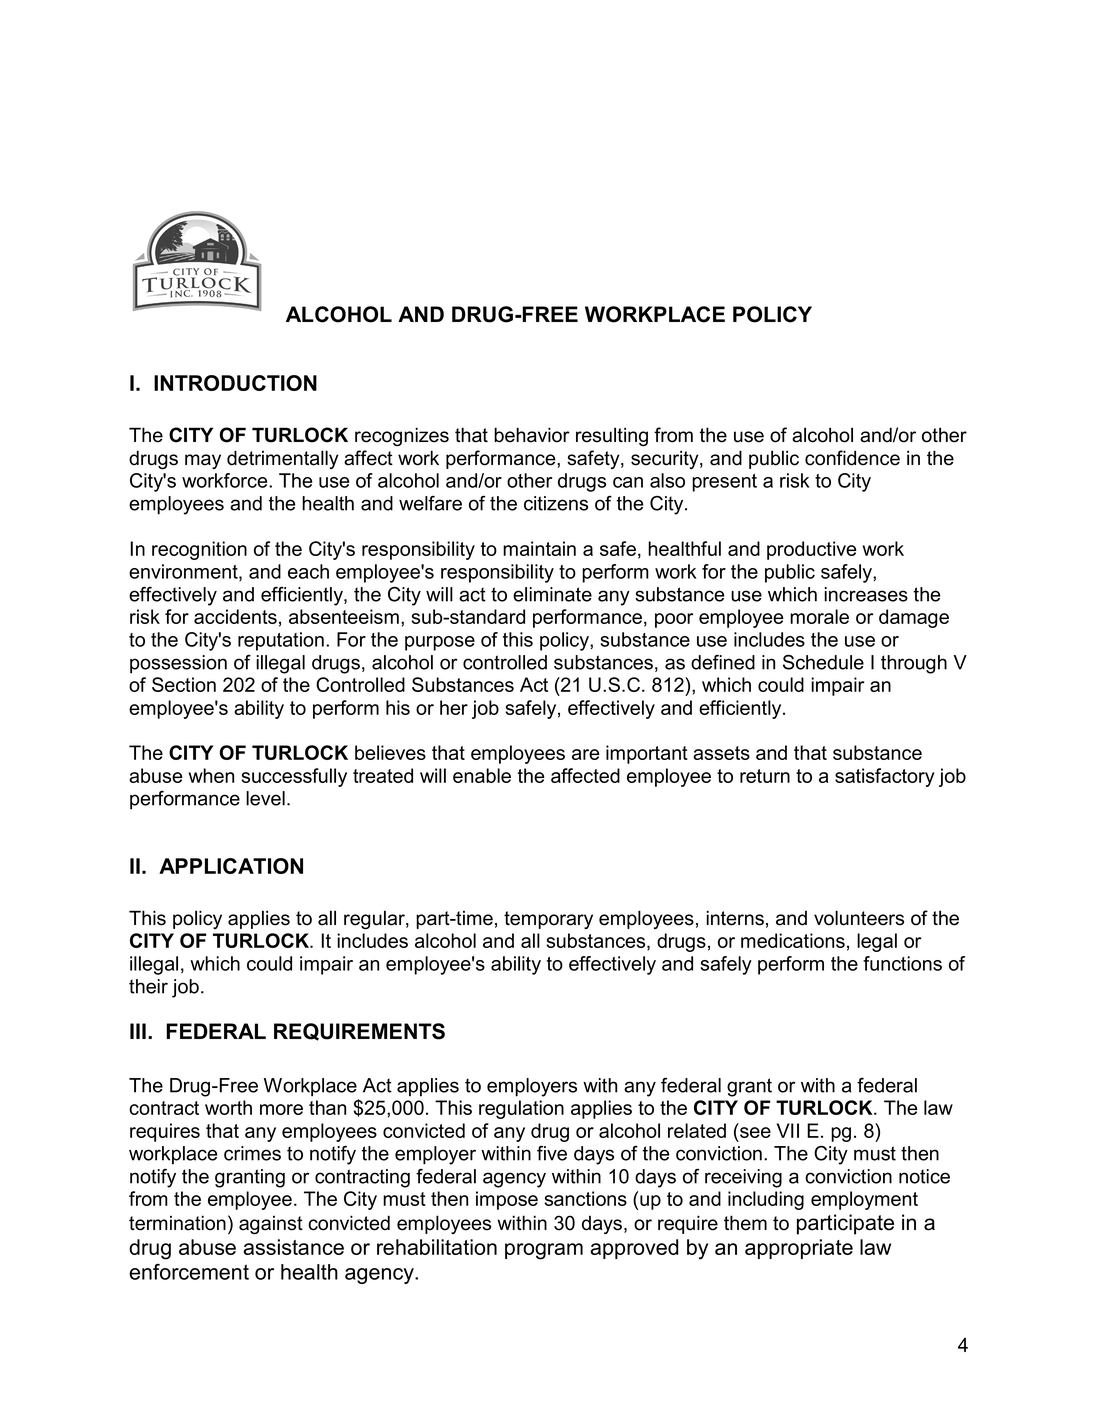  What do you see at coordinates (819, 616) in the image?
I see `morale` at bounding box center [819, 616].
